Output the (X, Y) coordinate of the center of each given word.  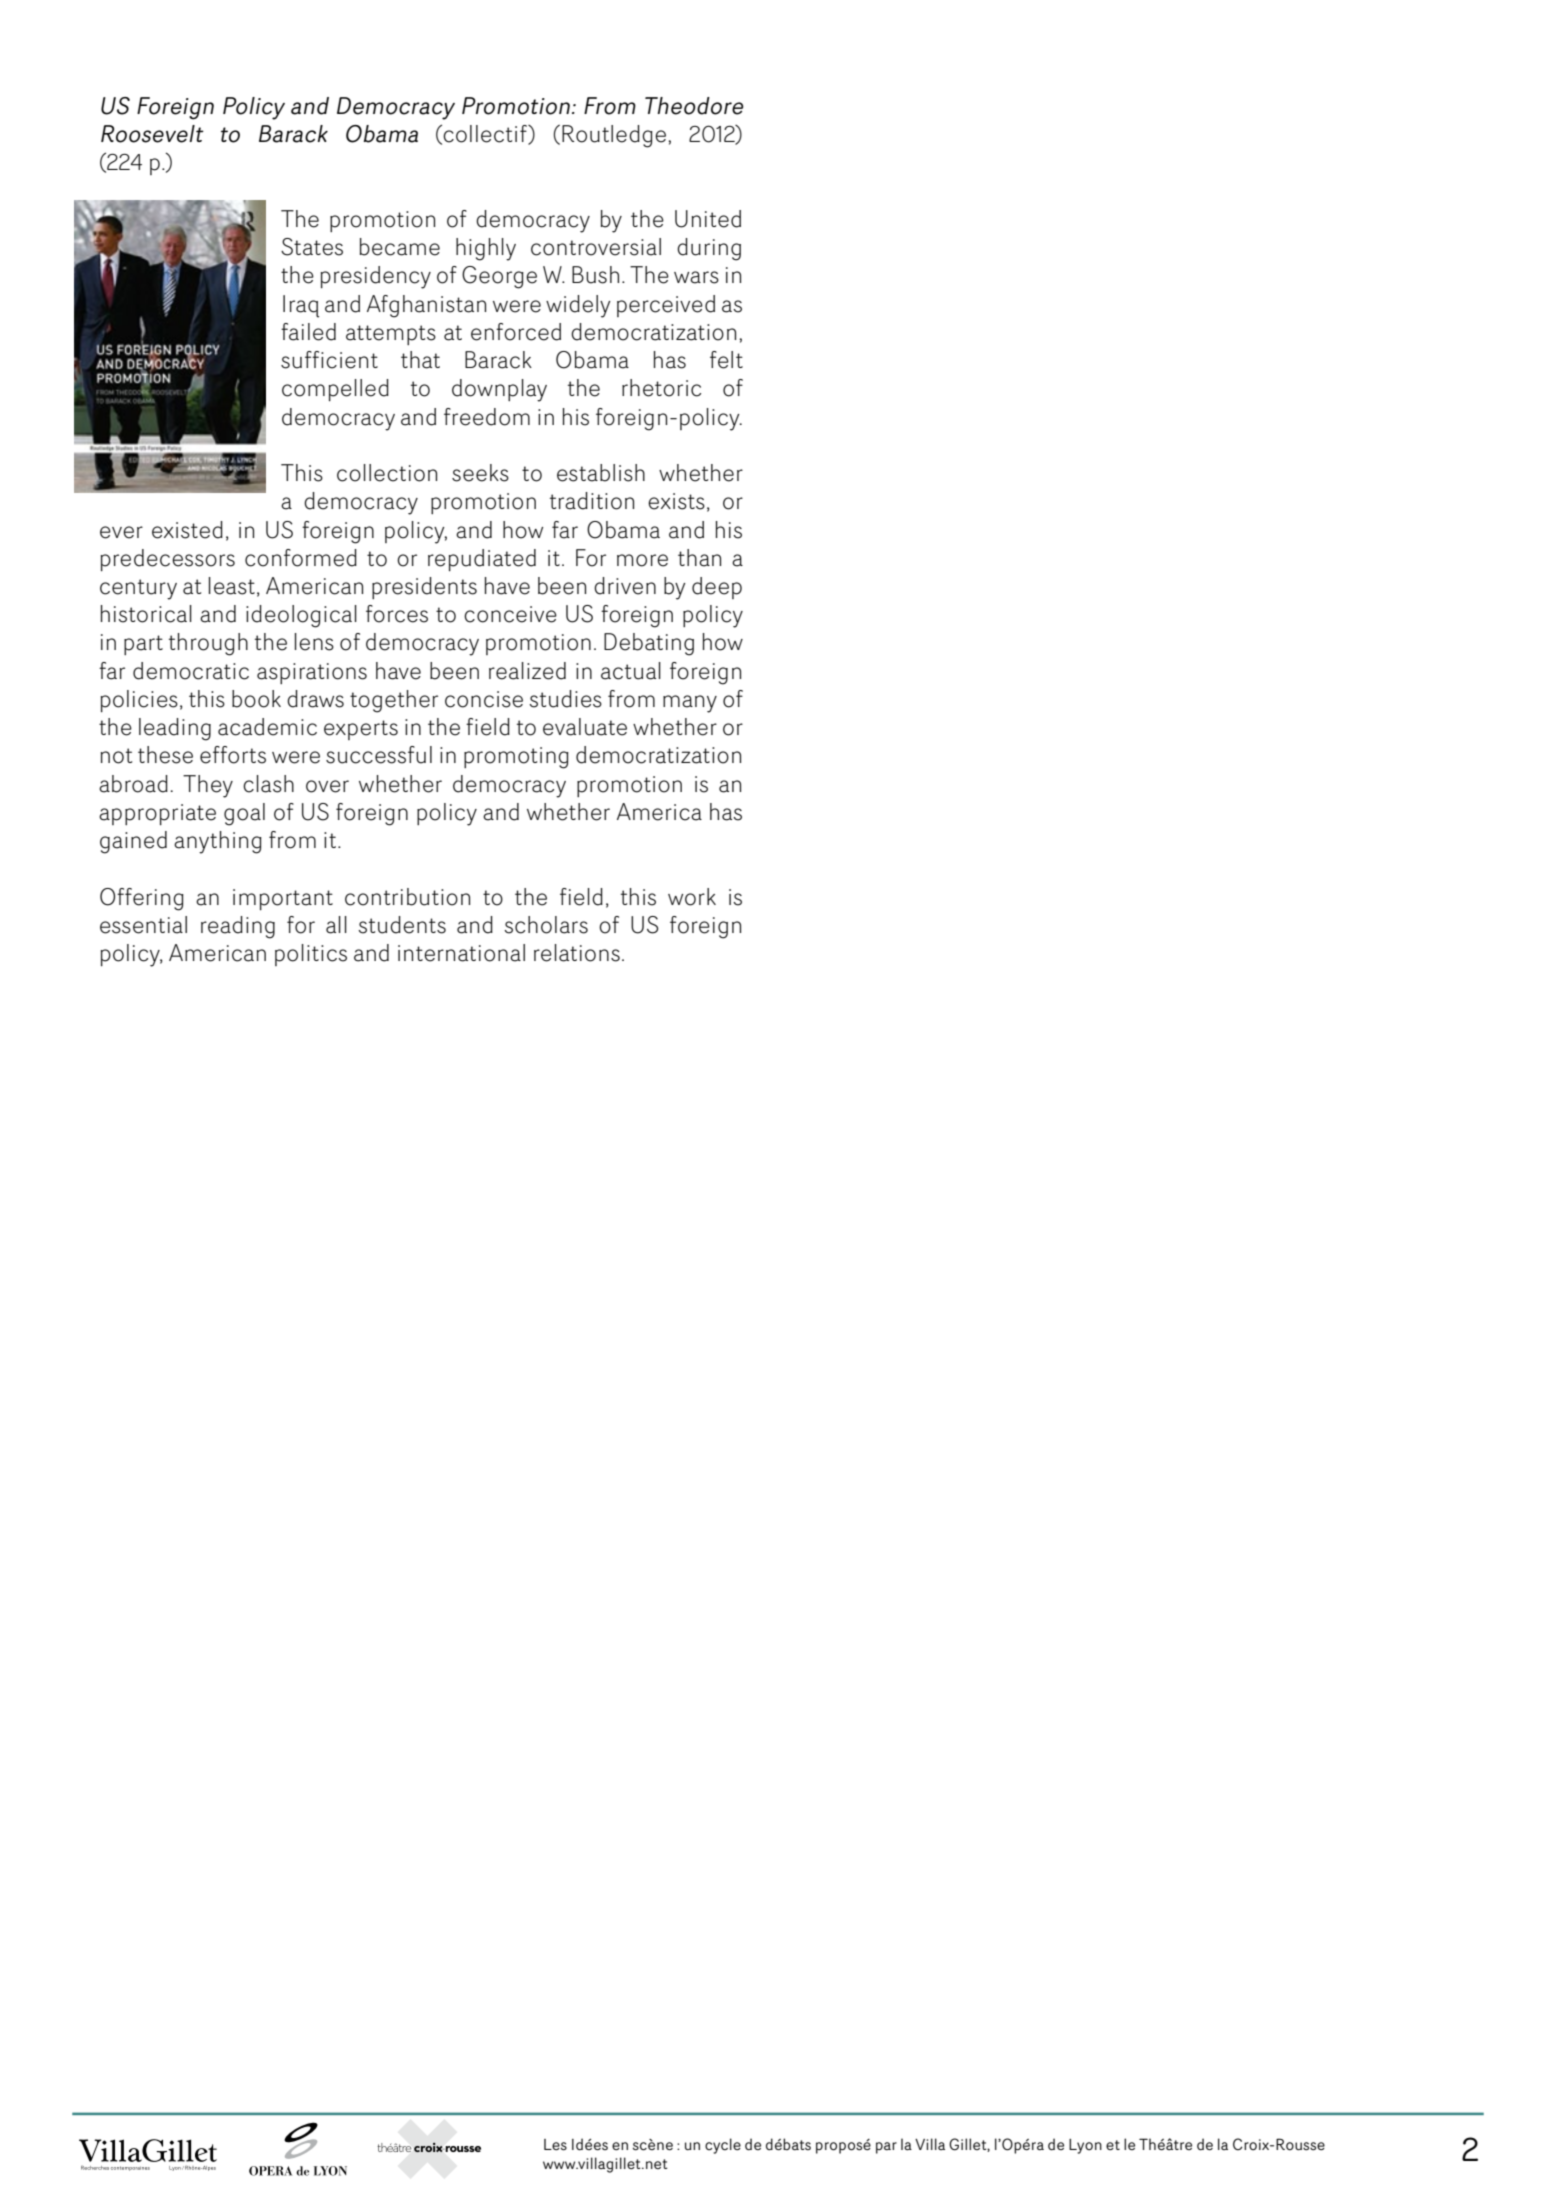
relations (577, 953)
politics (311, 955)
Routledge (615, 136)
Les (555, 2145)
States (312, 247)
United (708, 219)
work (692, 897)
